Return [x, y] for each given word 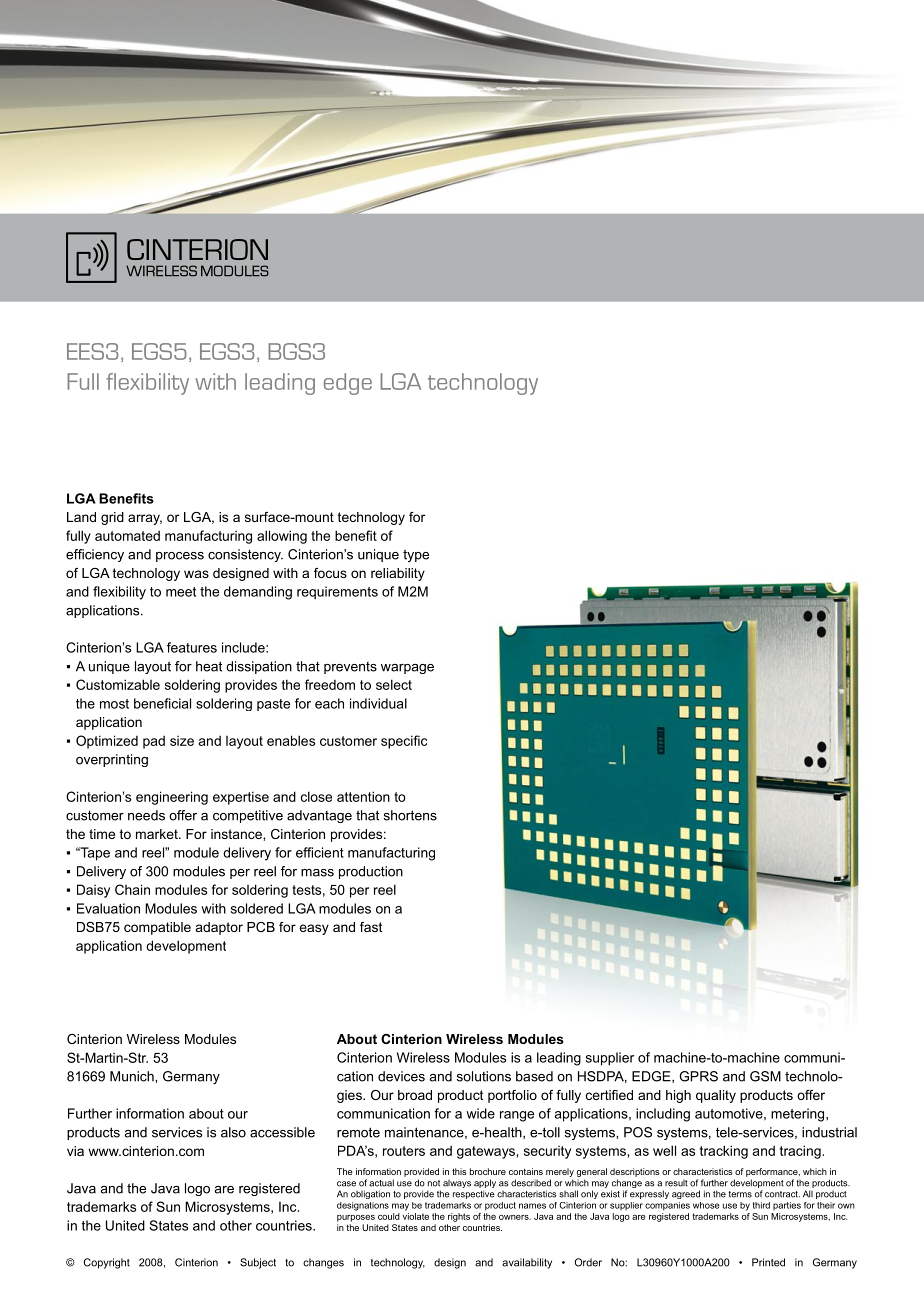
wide [480, 1113]
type [416, 555]
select [394, 684]
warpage [407, 669]
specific [404, 742]
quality [716, 1096]
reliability [398, 574]
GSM [765, 1076]
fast [371, 927]
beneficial [162, 703]
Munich [133, 1076]
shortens [410, 815]
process [180, 557]
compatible [157, 928]
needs [146, 815]
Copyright [107, 1263]
